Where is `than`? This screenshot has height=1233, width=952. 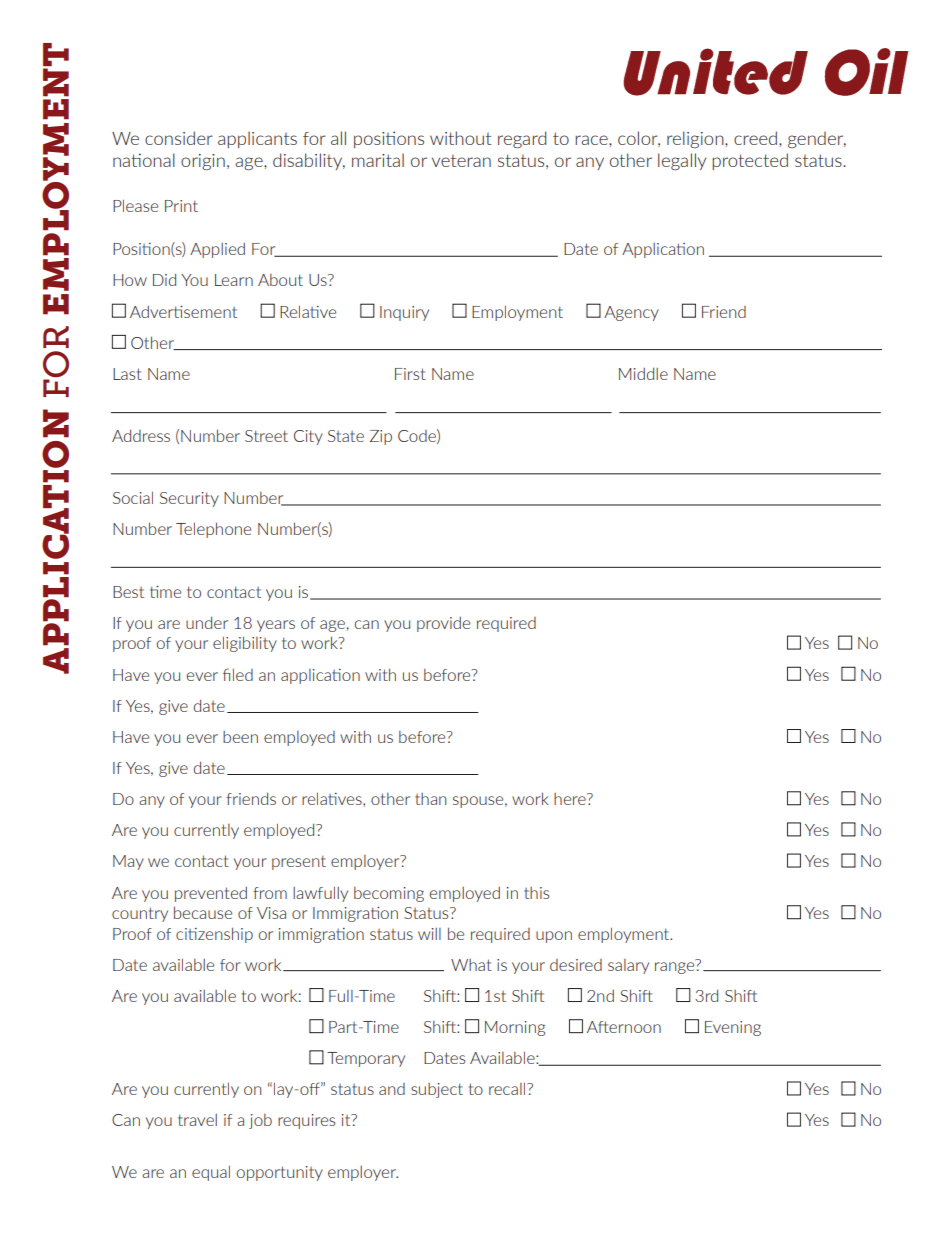
than is located at coordinates (430, 799).
